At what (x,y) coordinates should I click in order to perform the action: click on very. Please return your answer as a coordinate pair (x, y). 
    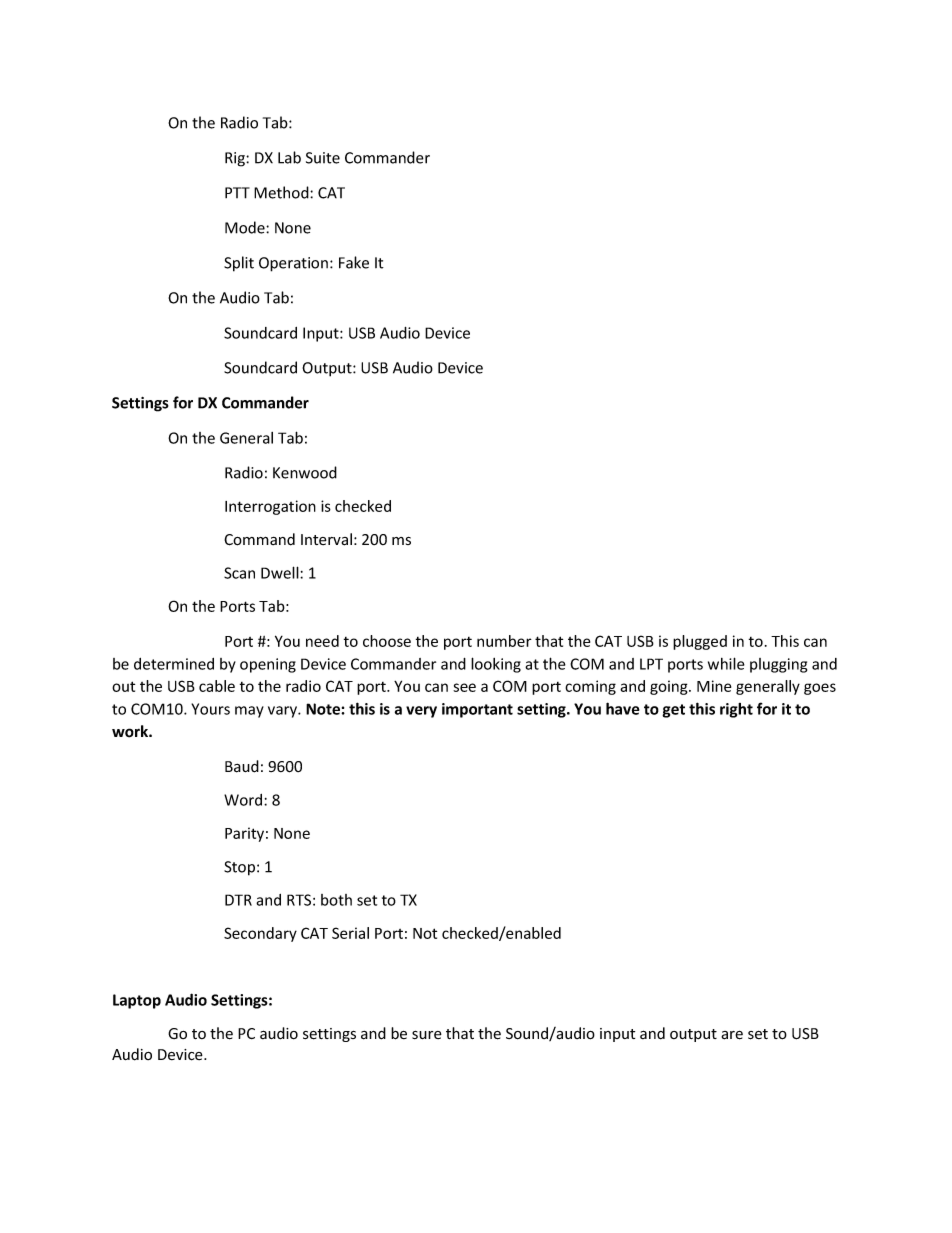
    Looking at the image, I should click on (421, 712).
